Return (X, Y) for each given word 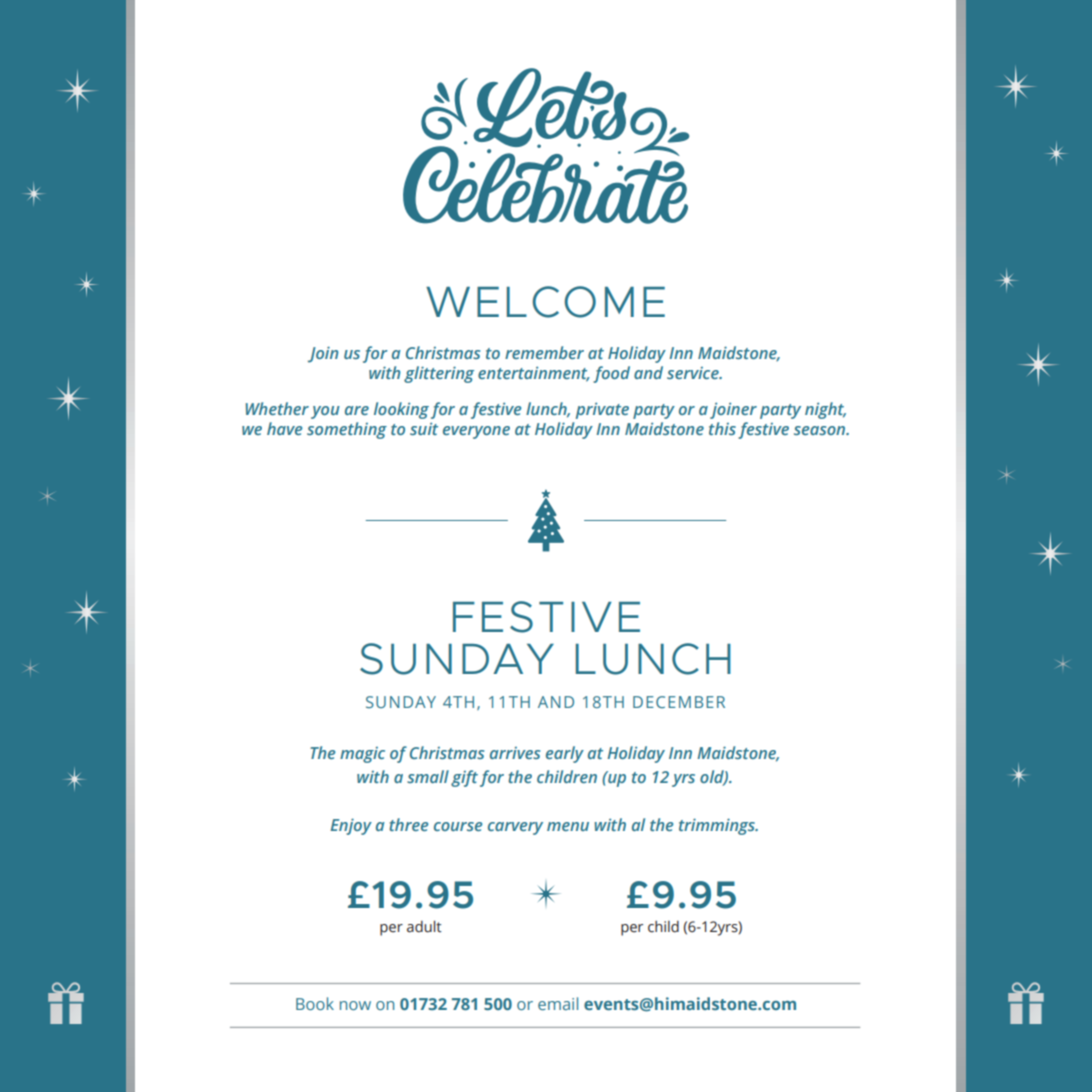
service (694, 373)
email (558, 1003)
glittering (439, 374)
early (565, 754)
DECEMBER (679, 702)
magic (362, 755)
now (355, 1005)
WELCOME (545, 302)
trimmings (718, 826)
